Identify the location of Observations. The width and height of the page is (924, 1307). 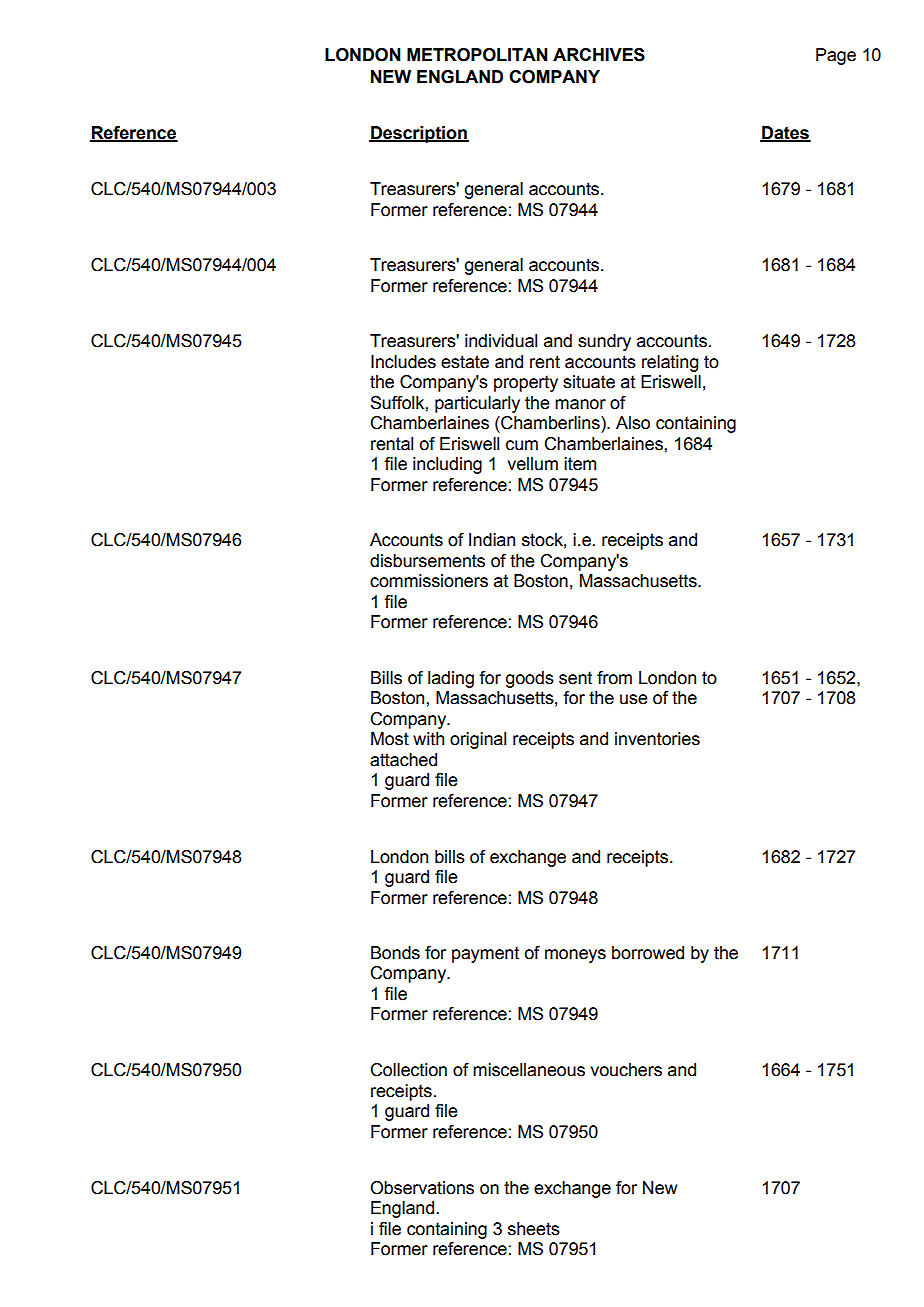
(422, 1188).
